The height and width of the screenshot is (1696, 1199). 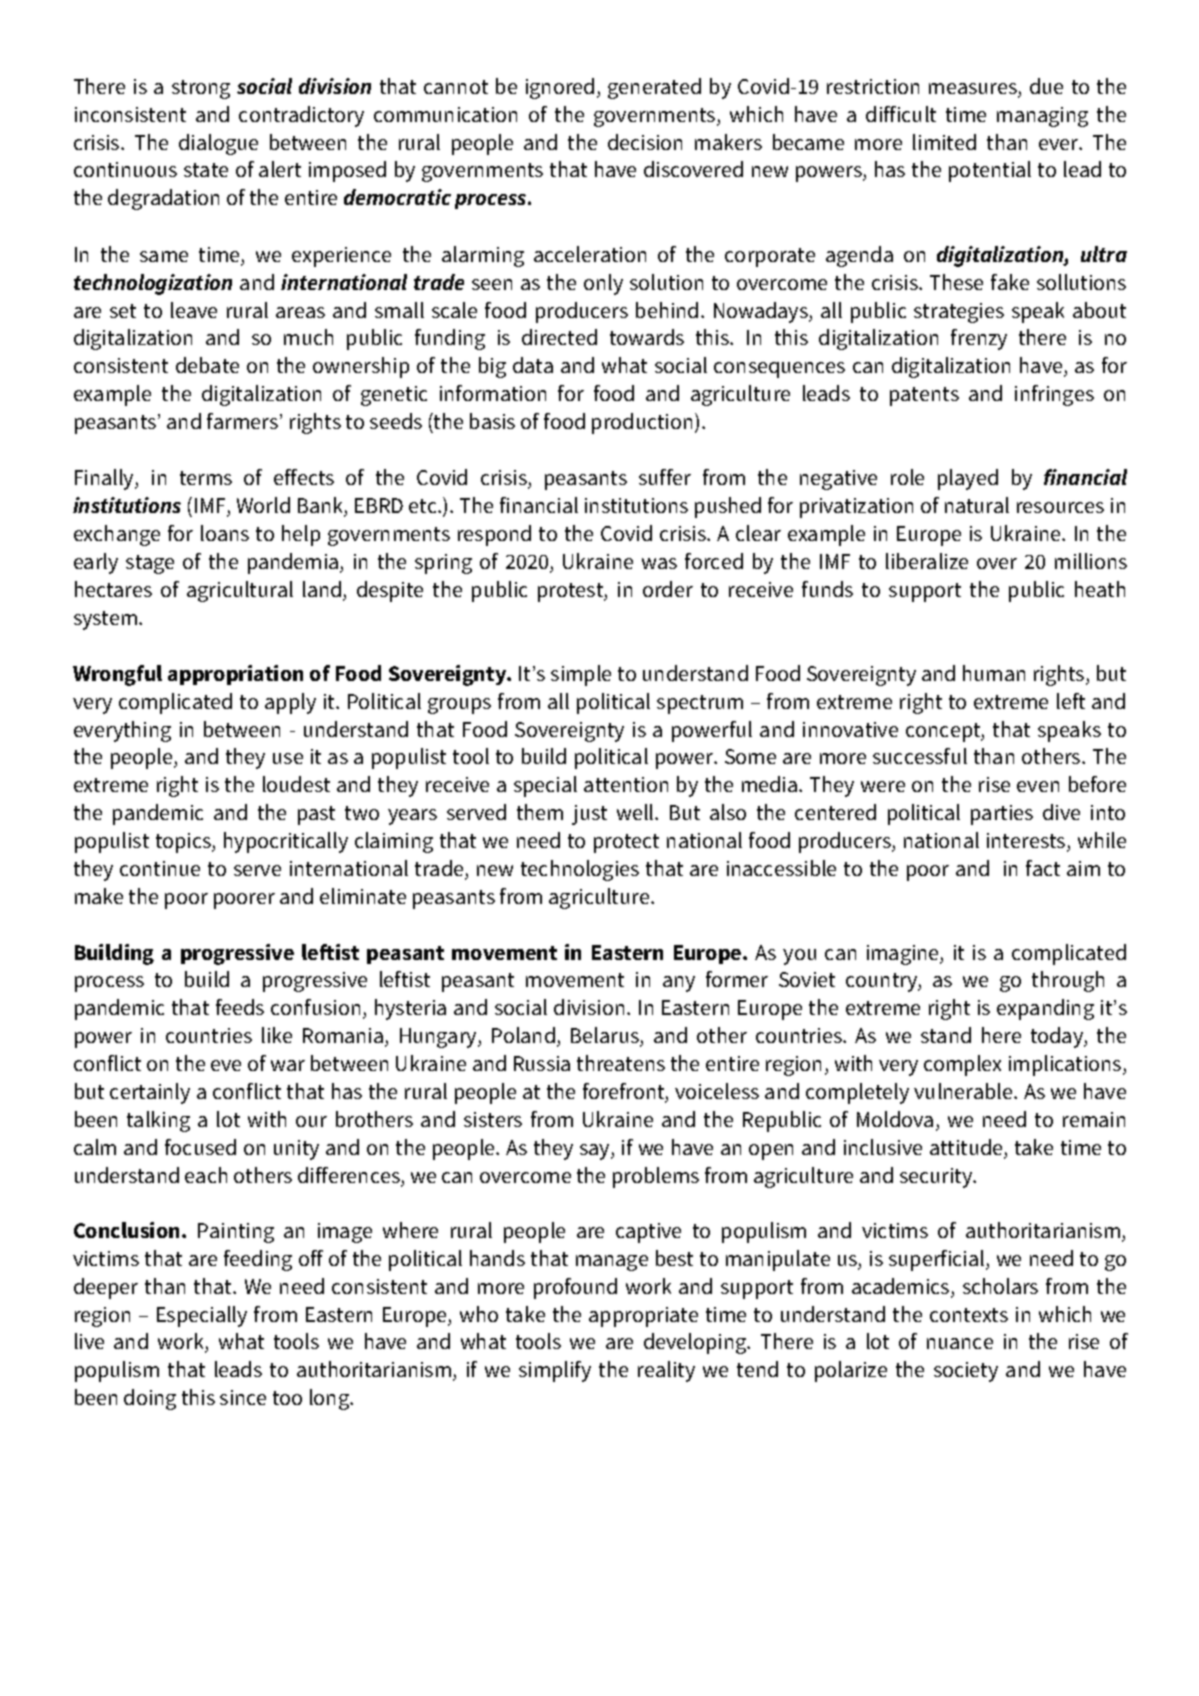 What do you see at coordinates (218, 144) in the screenshot?
I see `dialogue` at bounding box center [218, 144].
